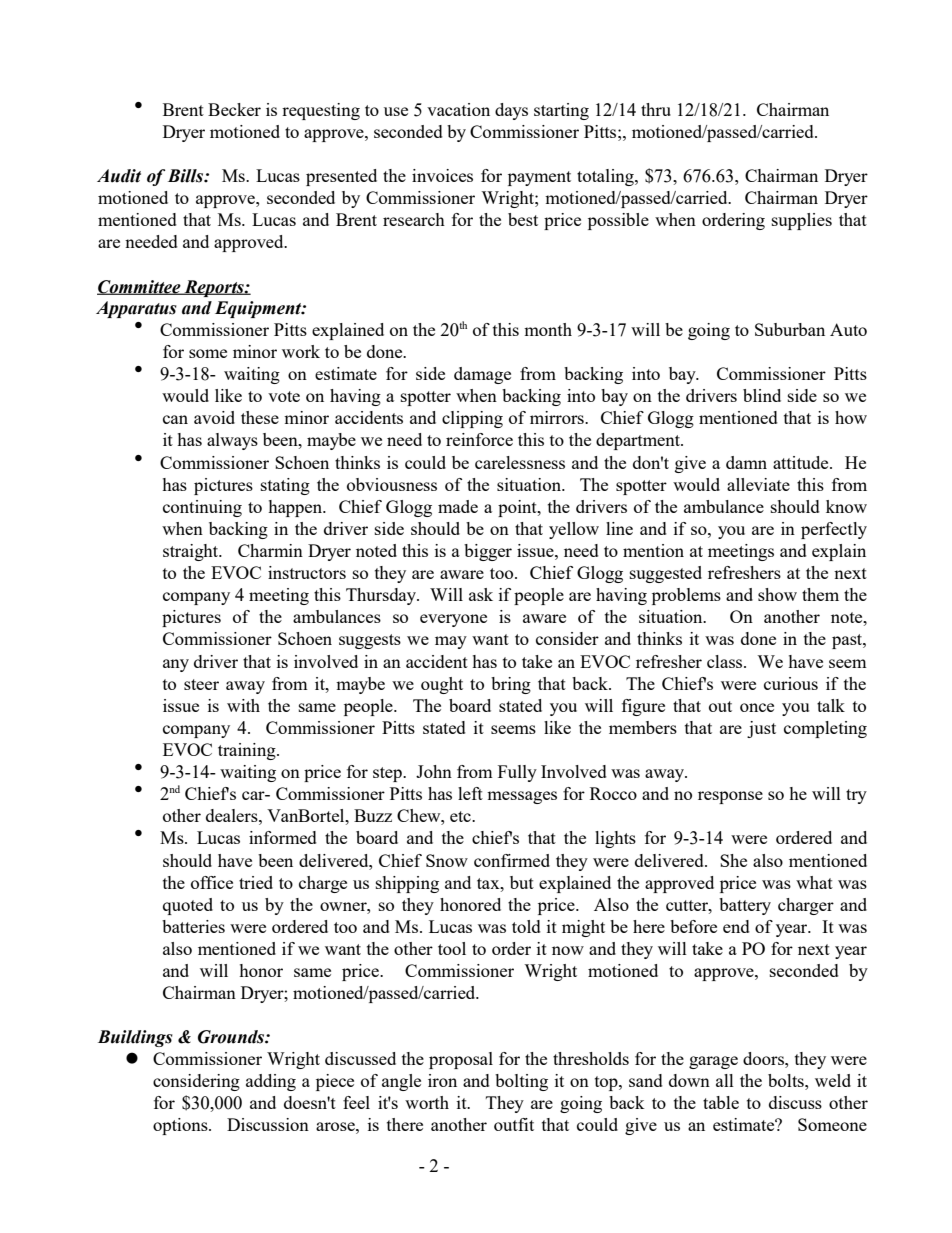 The height and width of the screenshot is (1233, 952). What do you see at coordinates (482, 375) in the screenshot?
I see `damage` at bounding box center [482, 375].
